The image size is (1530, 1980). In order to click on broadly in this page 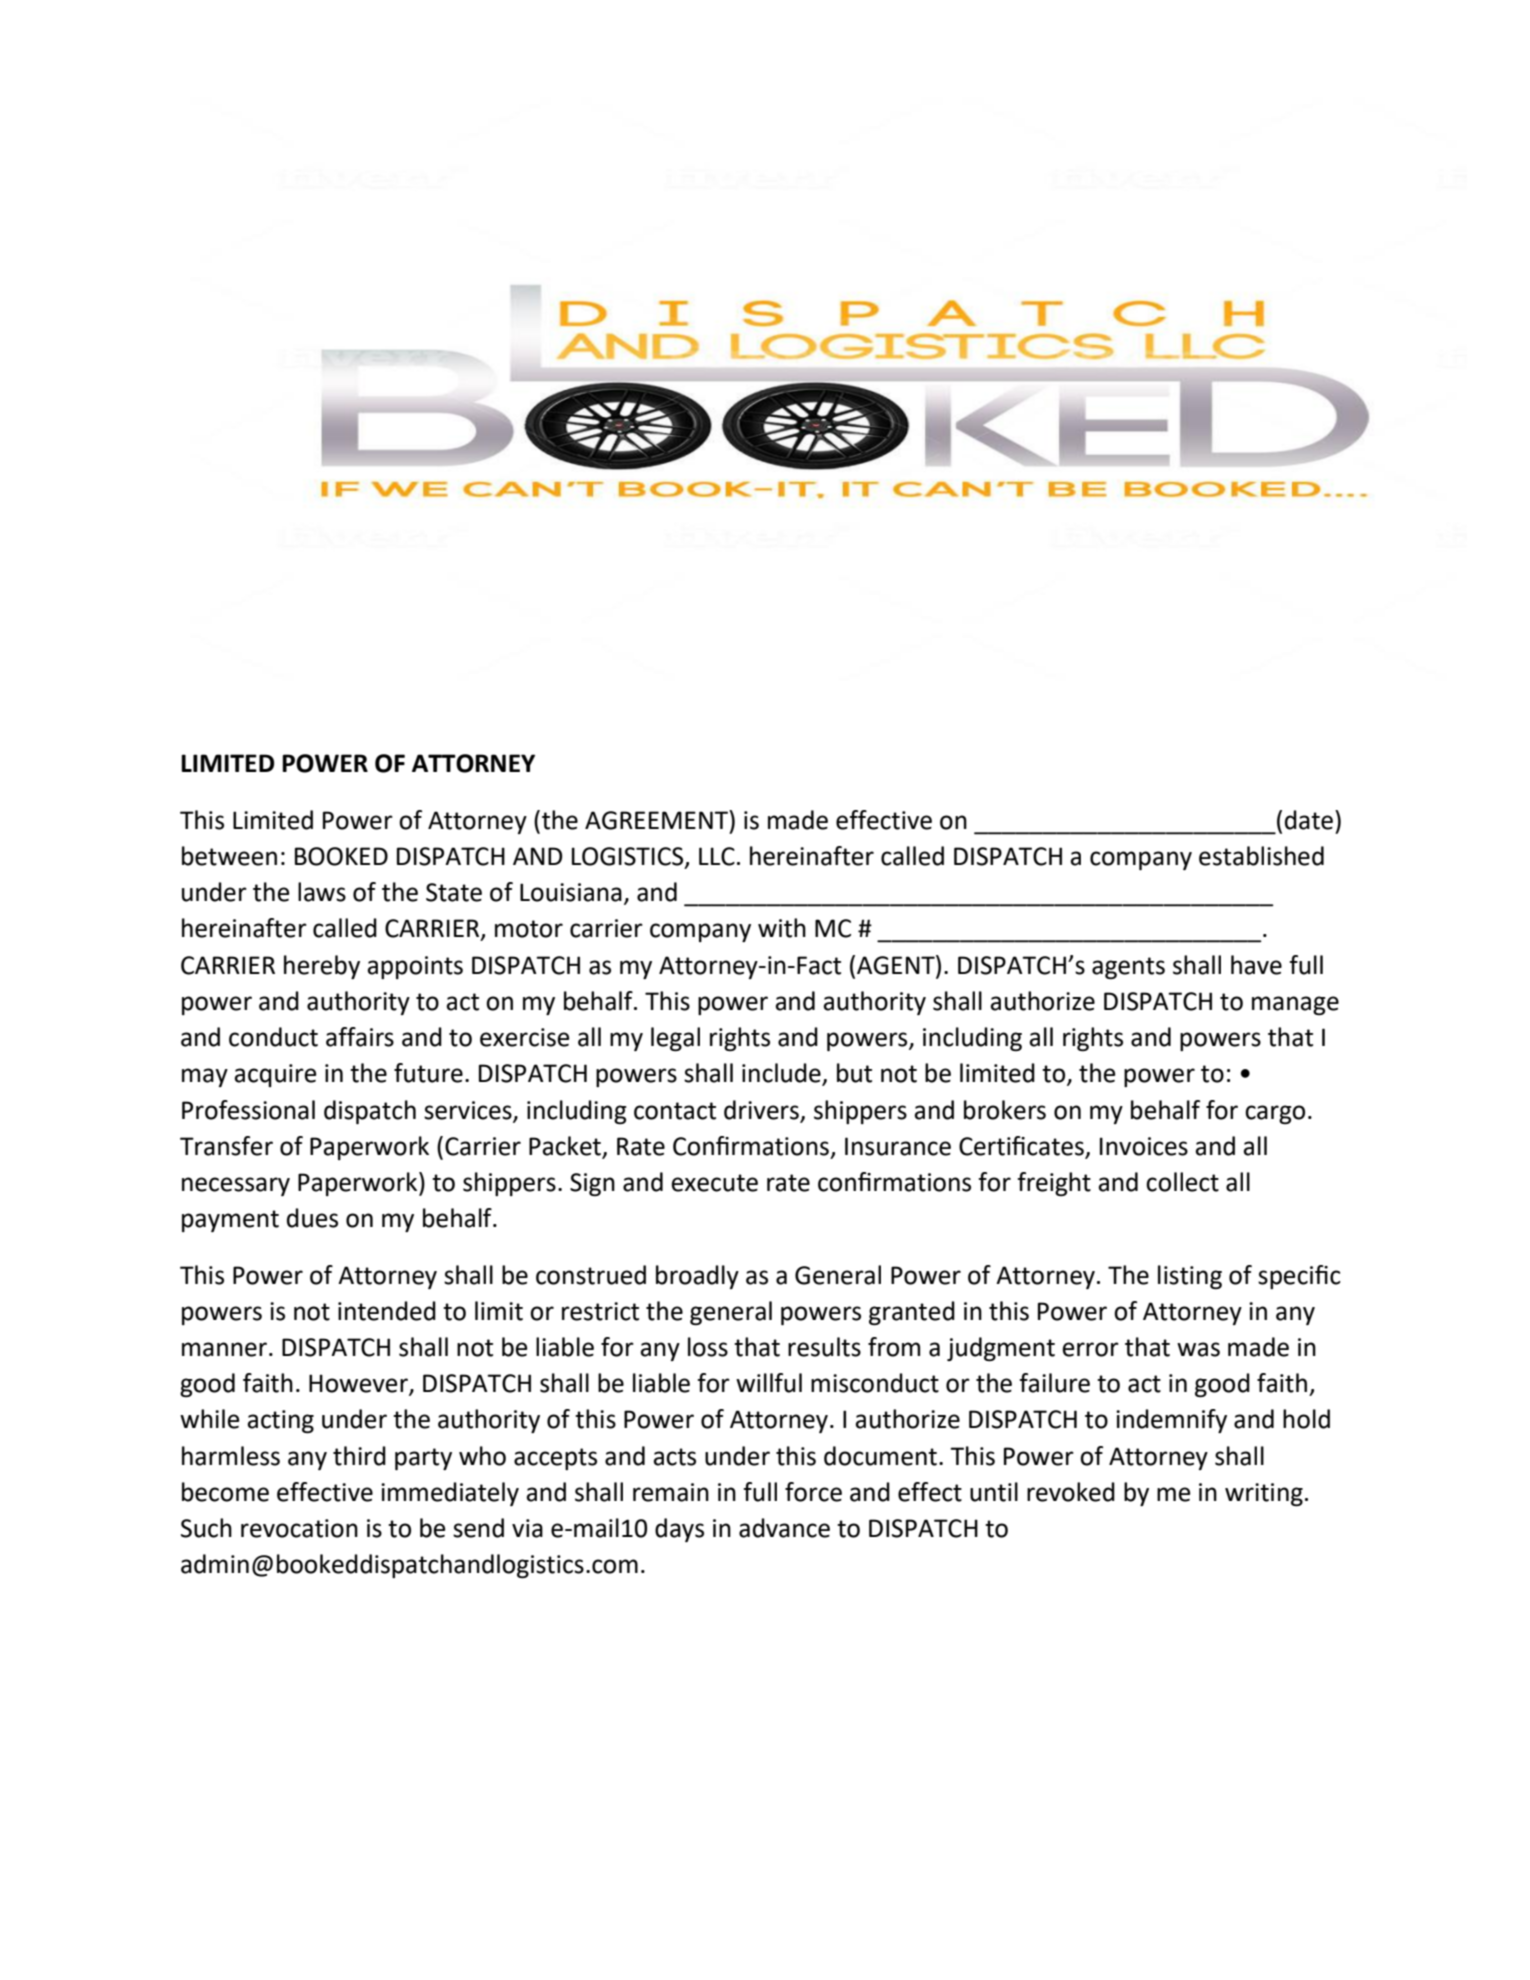, I will do `click(697, 1277)`.
